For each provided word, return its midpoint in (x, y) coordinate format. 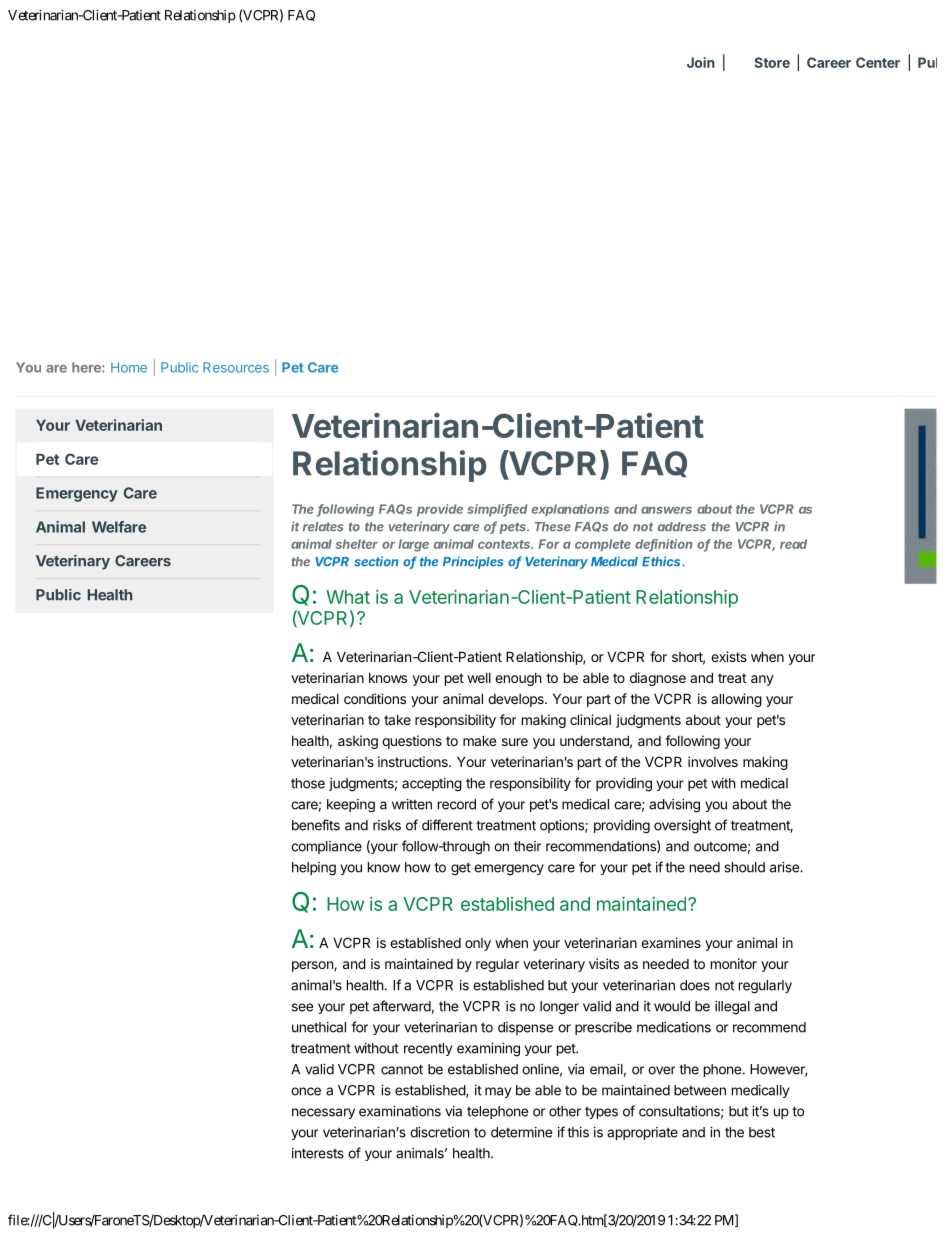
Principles (473, 562)
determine (521, 1132)
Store (772, 62)
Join (701, 62)
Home (129, 367)
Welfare (119, 527)
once (306, 1091)
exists (729, 656)
